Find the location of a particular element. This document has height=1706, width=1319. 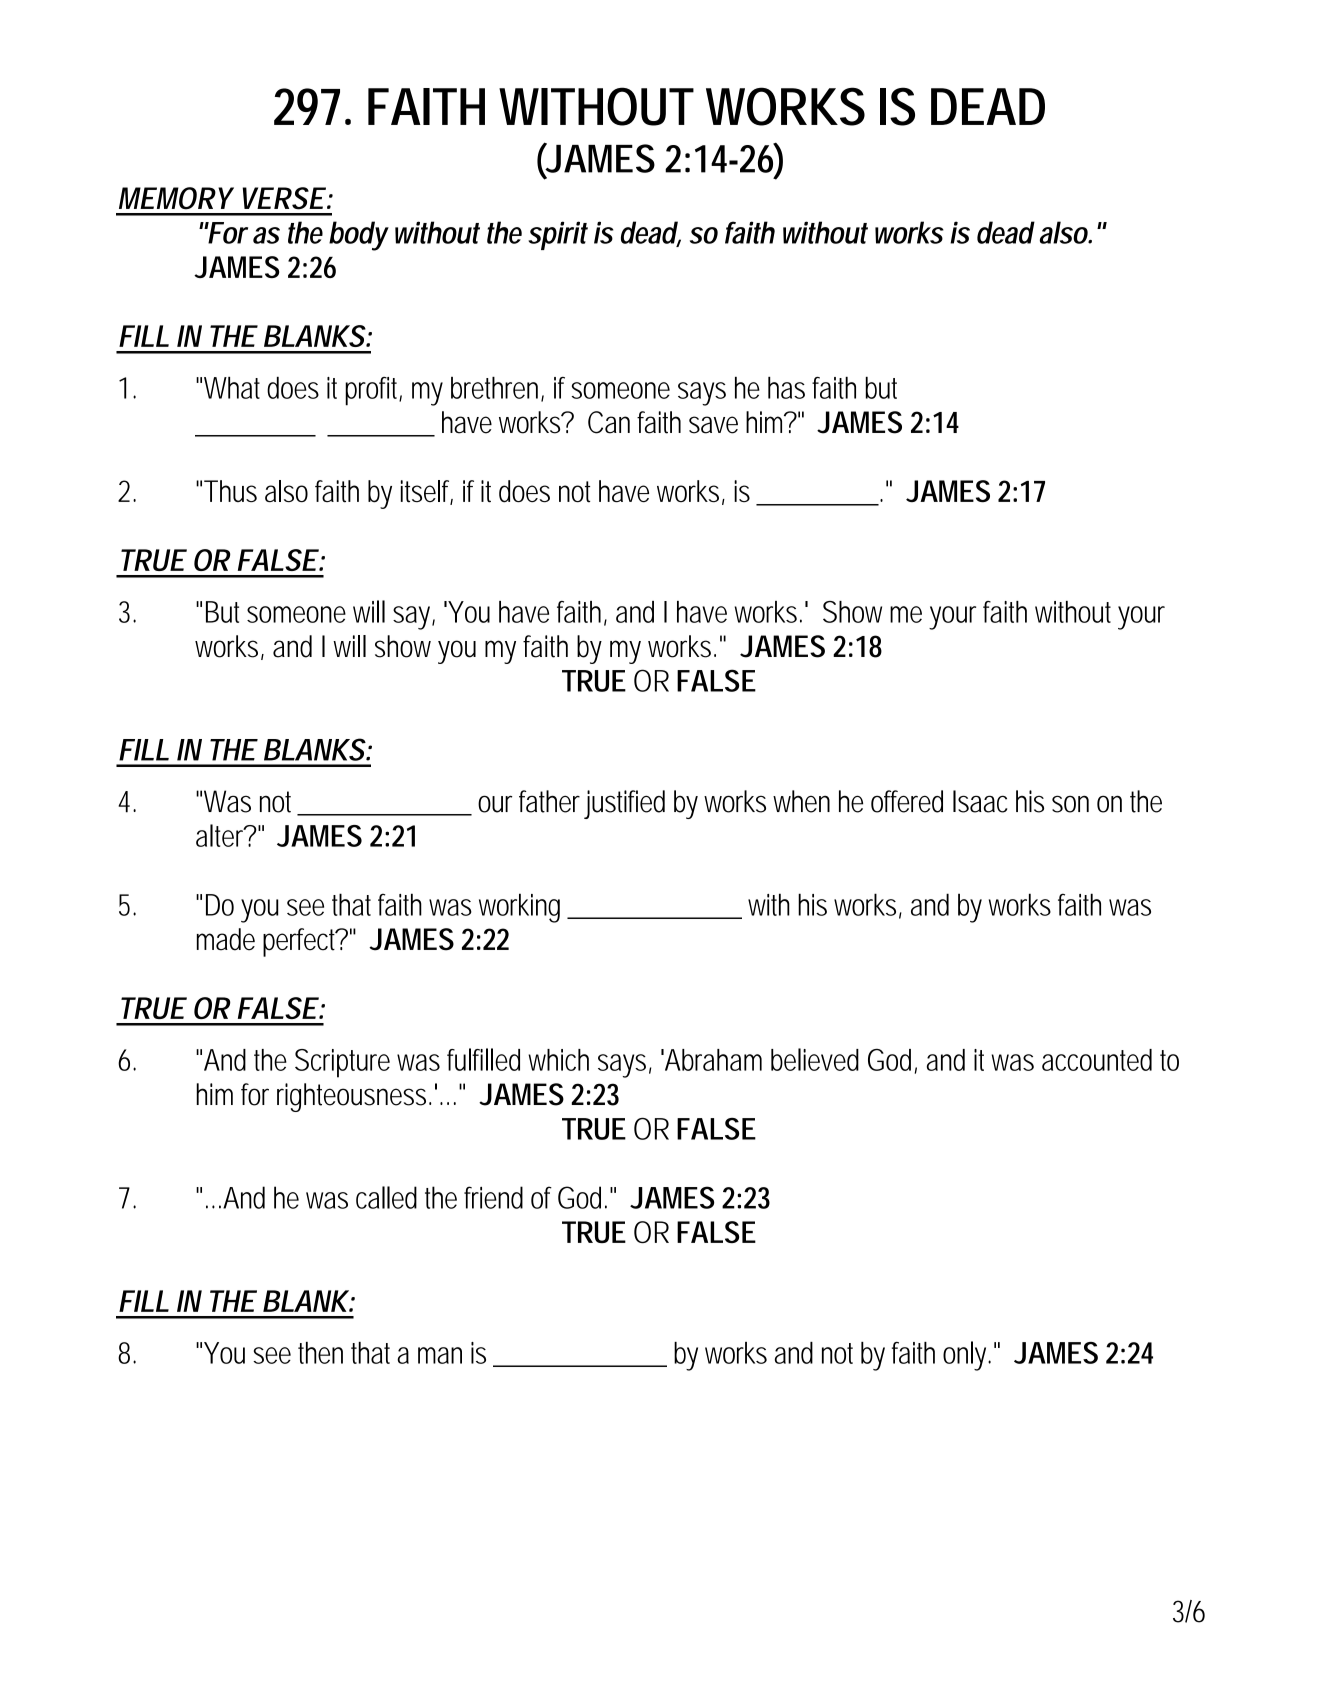

made is located at coordinates (226, 939).
